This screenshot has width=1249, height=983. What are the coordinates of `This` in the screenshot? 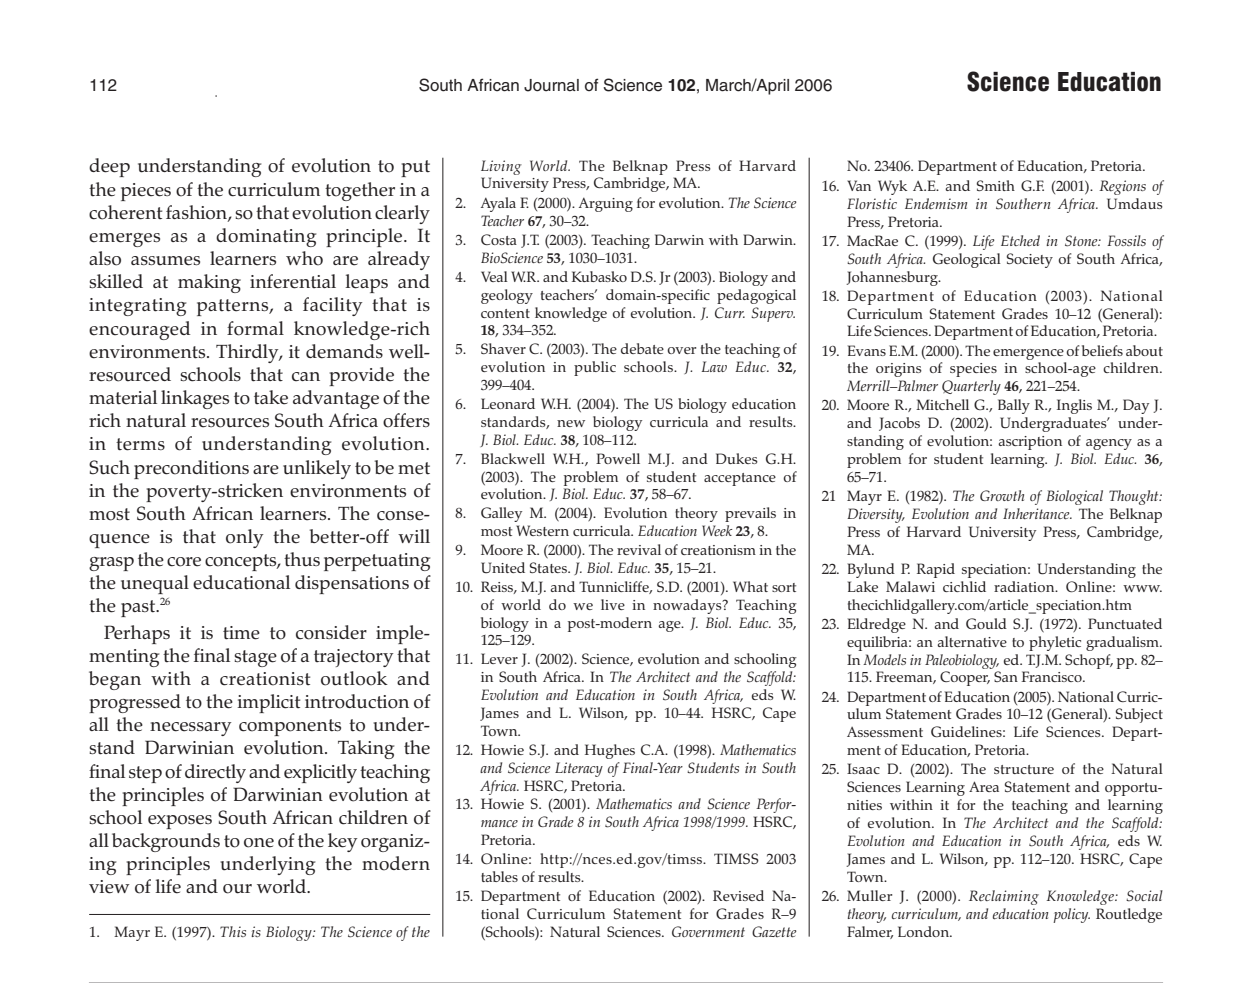 It's located at (233, 931).
